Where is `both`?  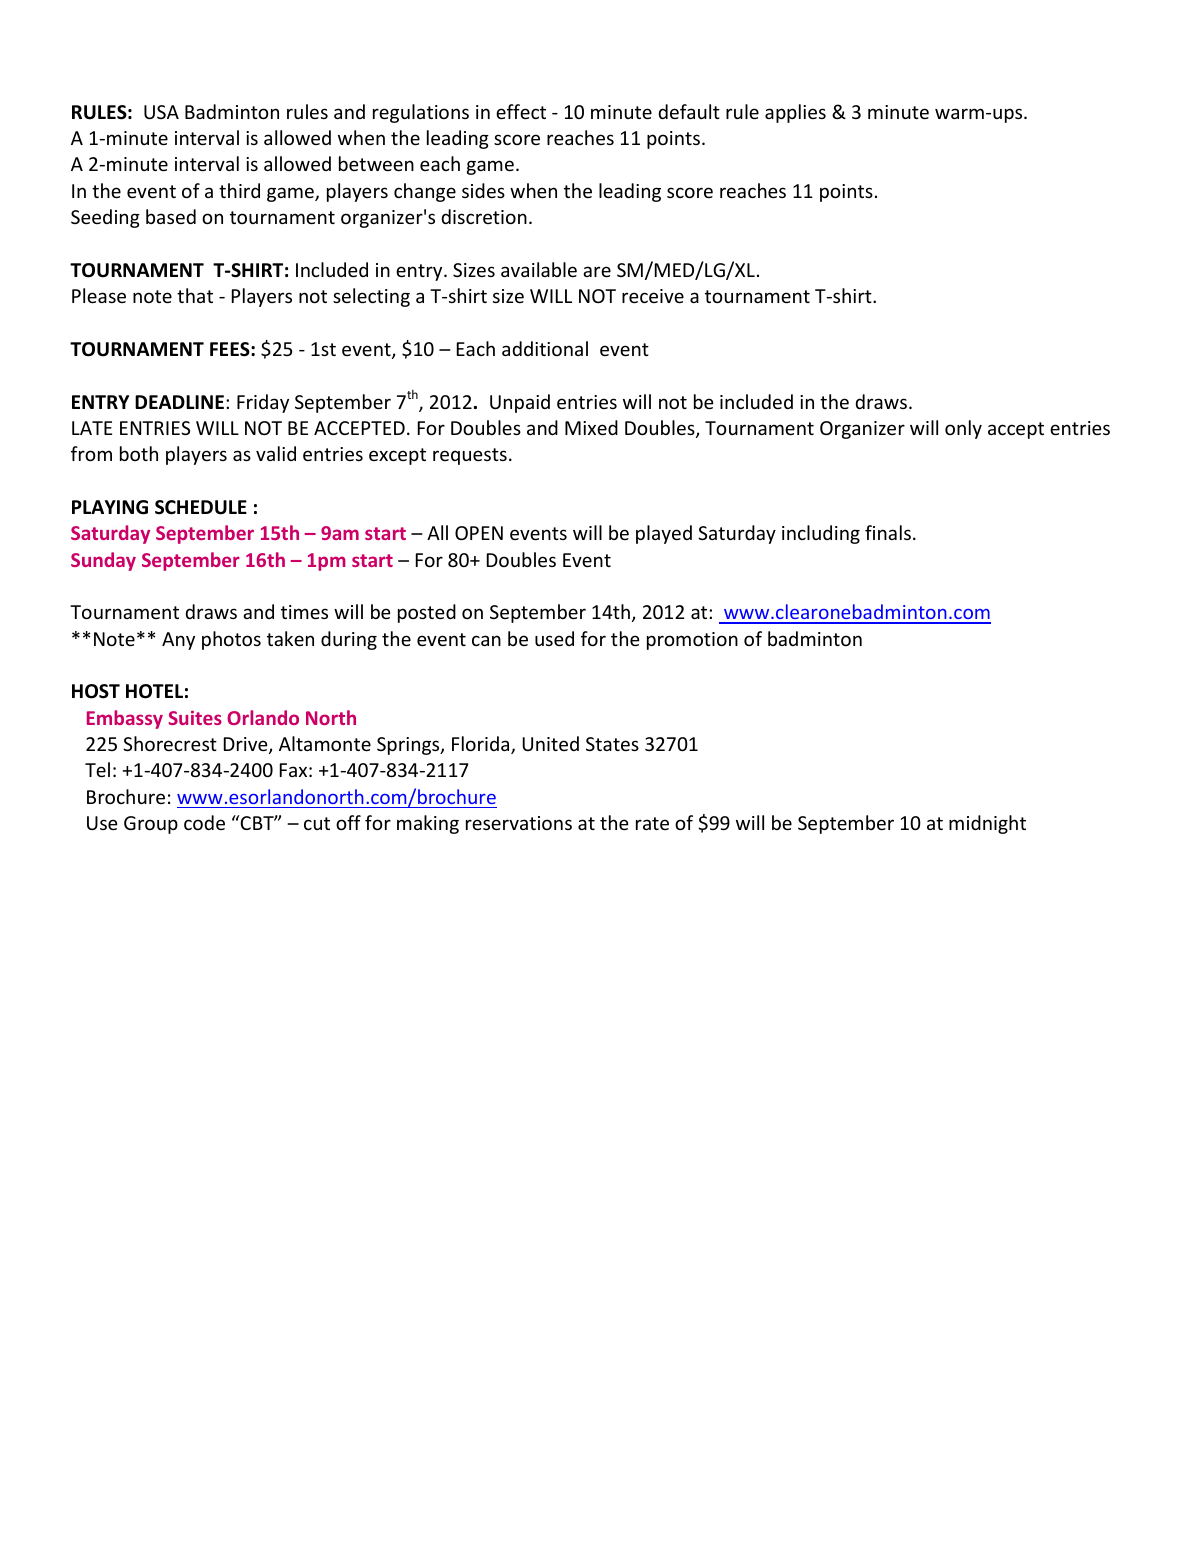 both is located at coordinates (139, 453).
